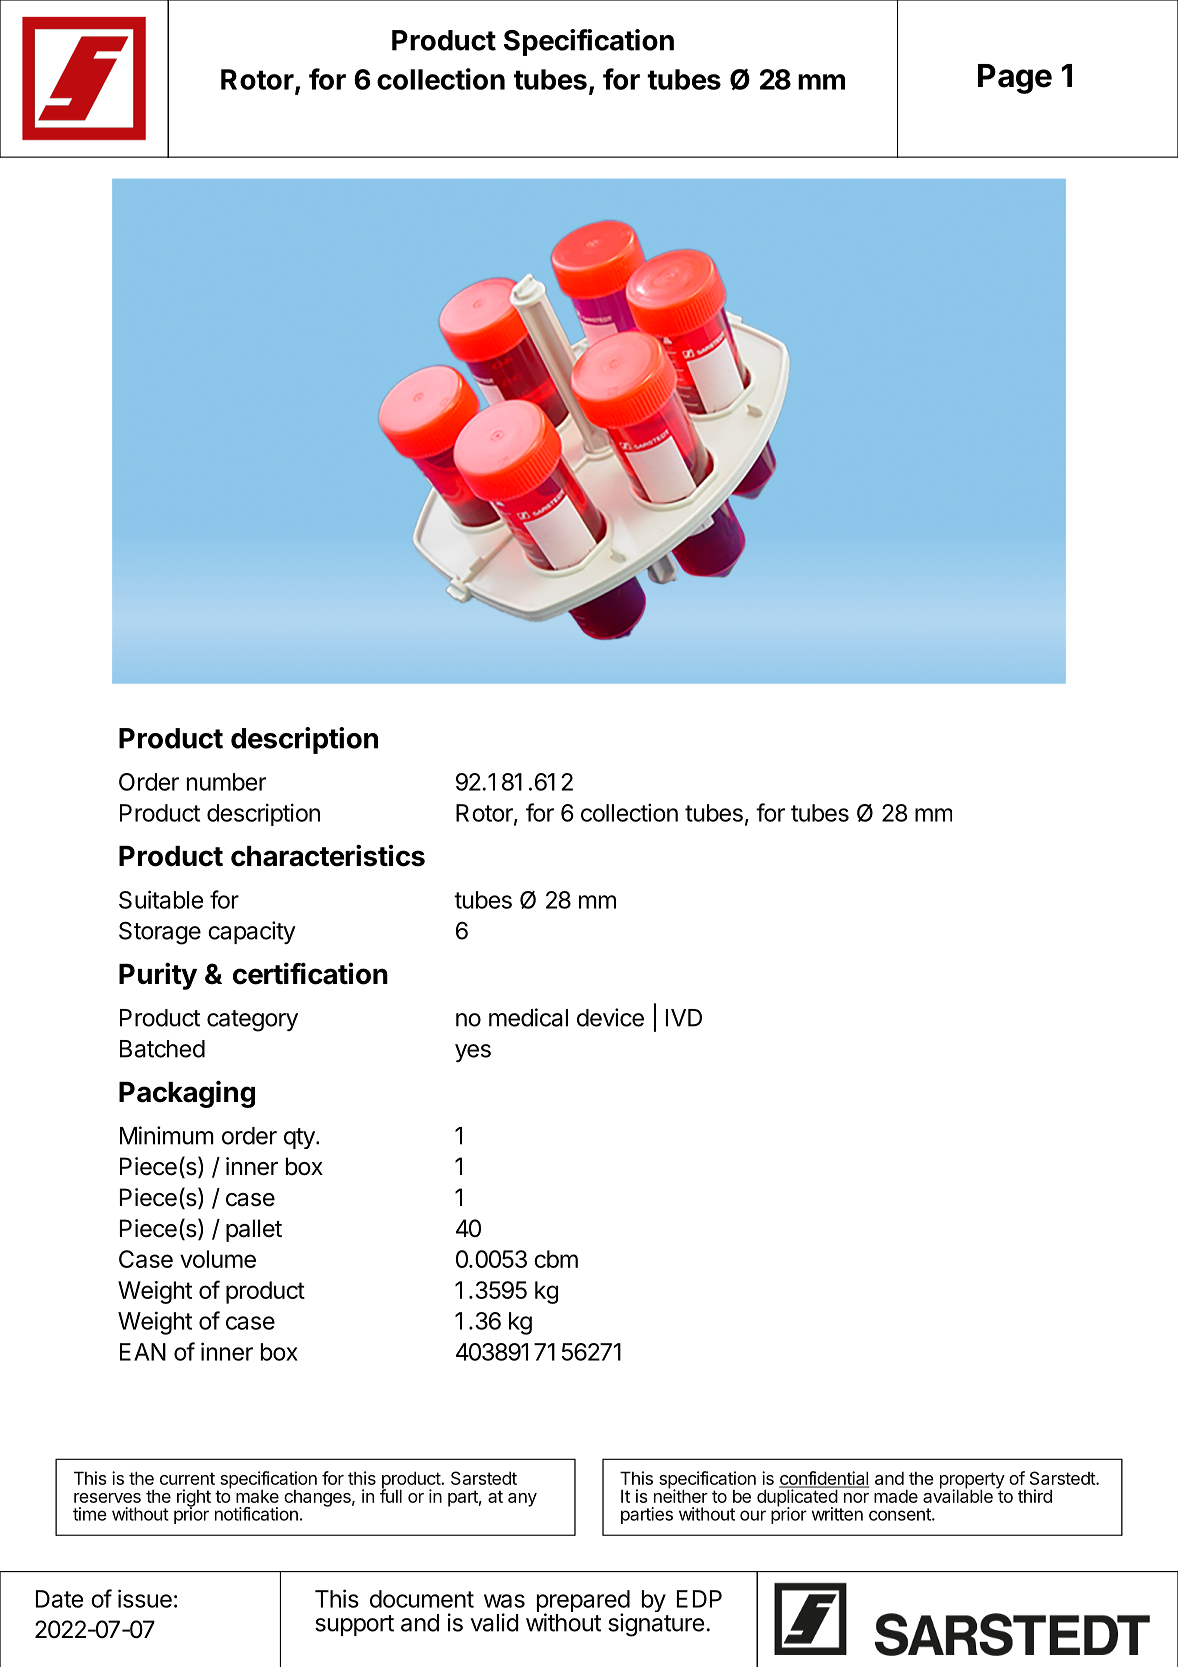  I want to click on Suitable, so click(161, 899).
